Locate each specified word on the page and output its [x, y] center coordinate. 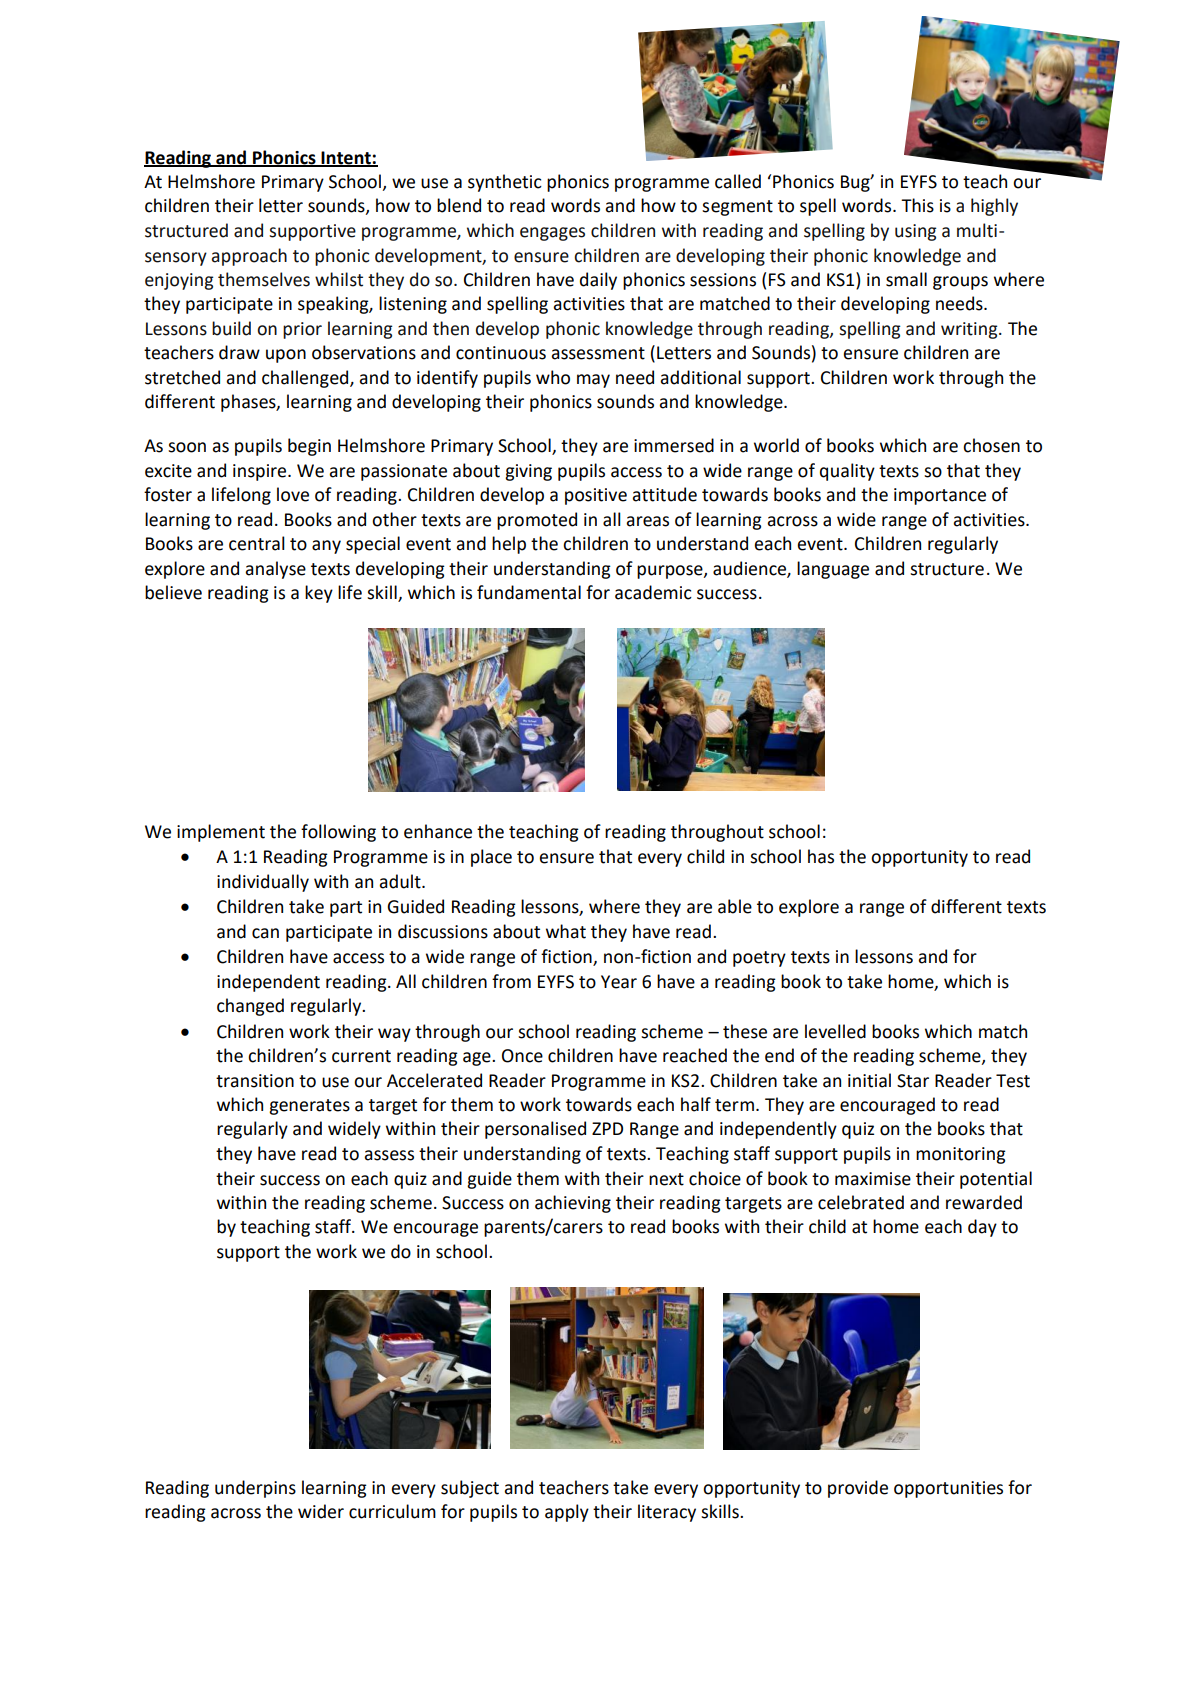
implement [221, 833]
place [491, 858]
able [735, 906]
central [257, 543]
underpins [255, 1489]
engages [552, 234]
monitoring [961, 1155]
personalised [535, 1130]
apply [567, 1513]
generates [309, 1107]
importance [940, 496]
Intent [346, 158]
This [917, 205]
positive [596, 496]
